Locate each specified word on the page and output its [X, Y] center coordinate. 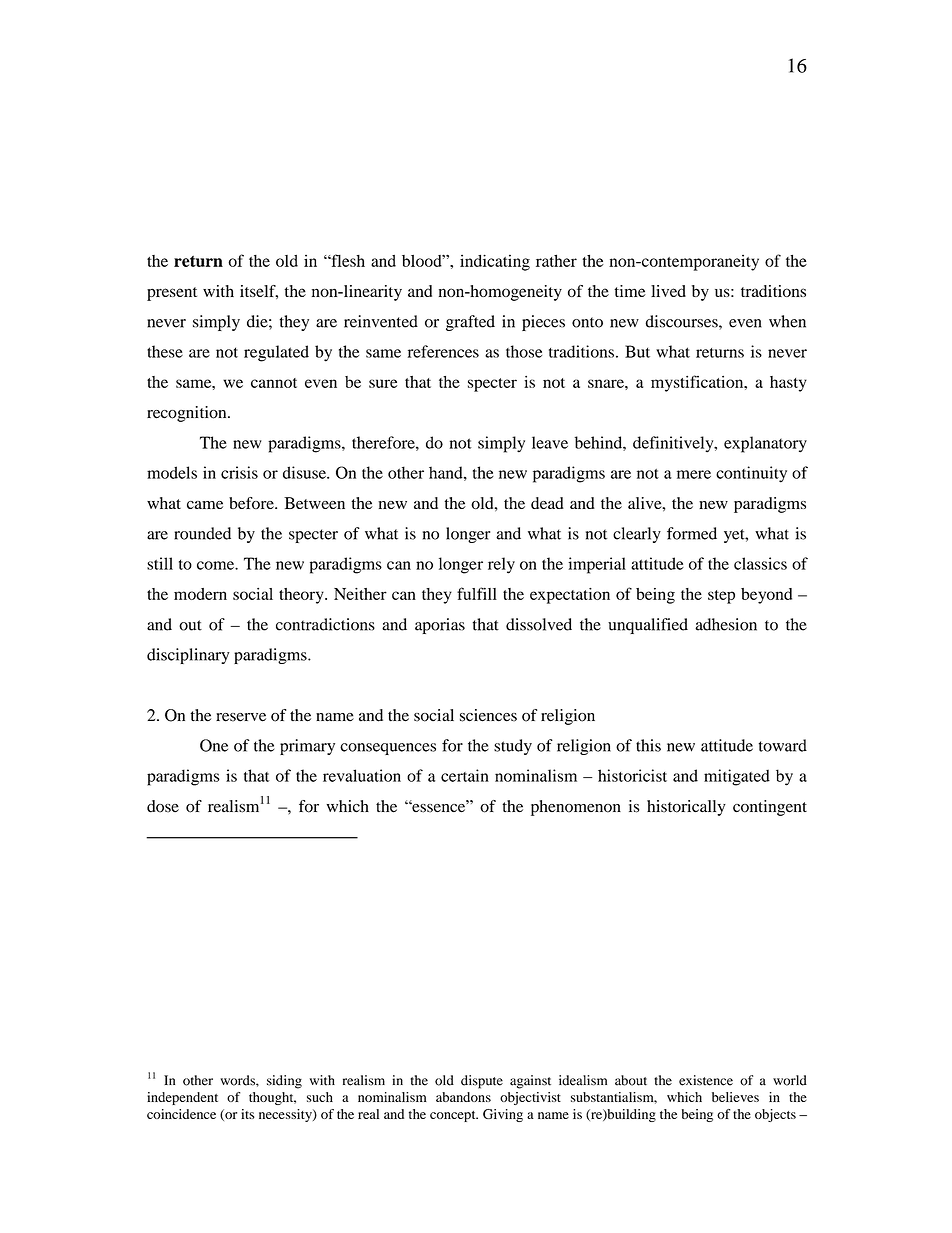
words [238, 1080]
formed [692, 533]
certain [465, 775]
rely [501, 565]
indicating [495, 262]
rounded [202, 533]
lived [668, 291]
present [172, 294]
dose [163, 806]
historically [686, 808]
